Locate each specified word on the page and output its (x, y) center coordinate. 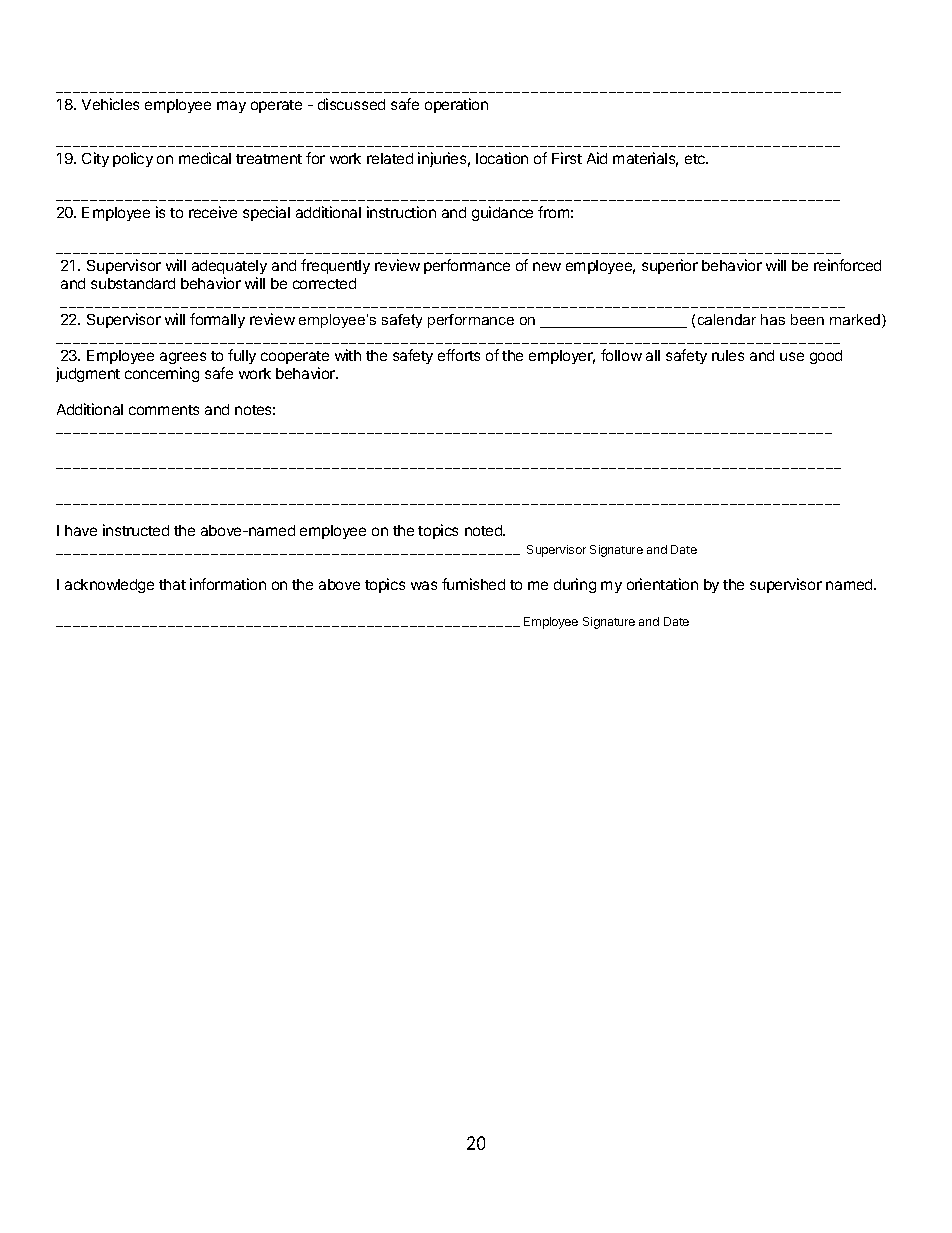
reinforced (847, 265)
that (172, 584)
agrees (183, 358)
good (826, 357)
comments (164, 410)
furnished (473, 584)
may (231, 107)
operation (456, 105)
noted (485, 530)
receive (213, 212)
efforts (459, 355)
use (792, 356)
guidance (502, 213)
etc (696, 159)
